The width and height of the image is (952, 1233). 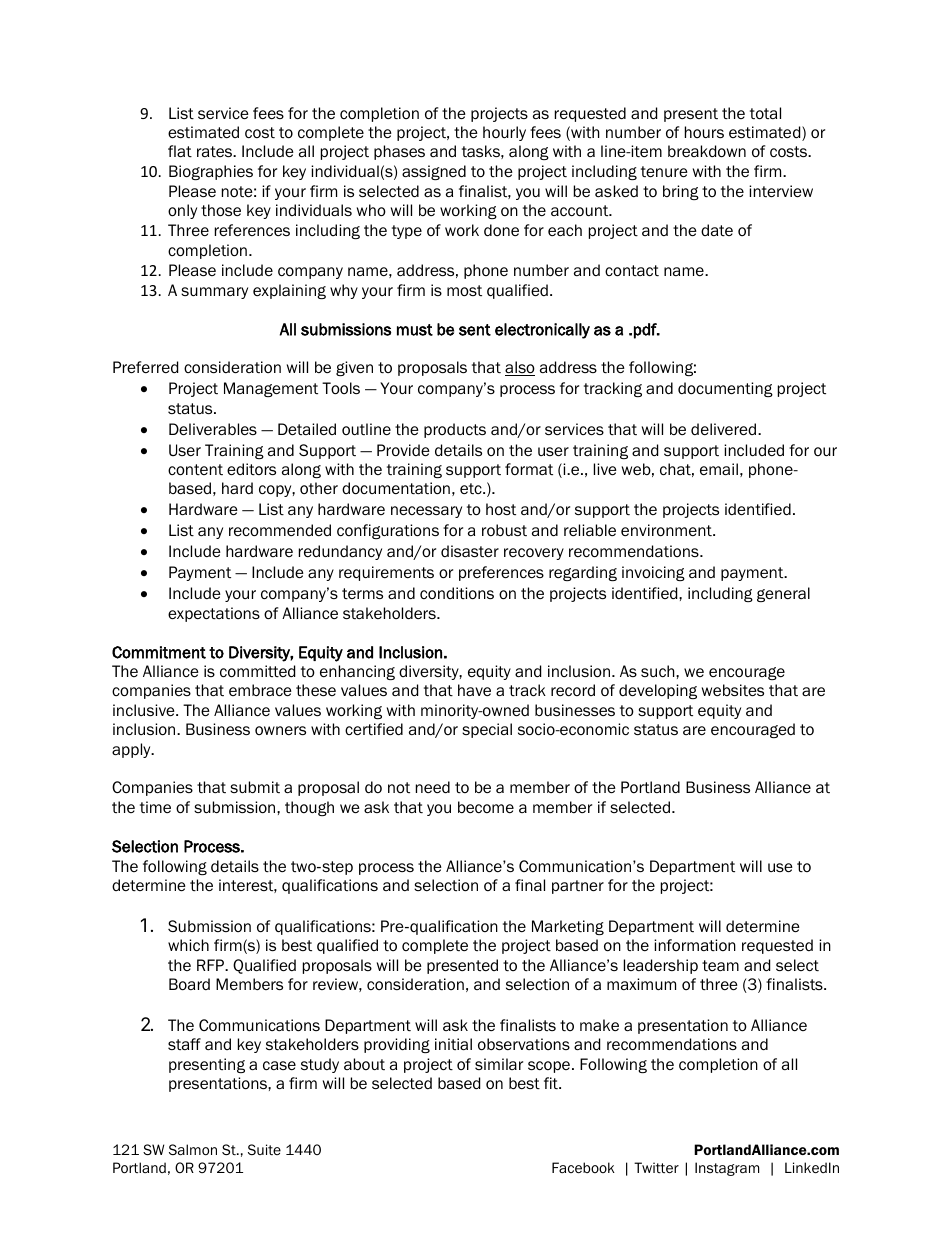 What do you see at coordinates (215, 152) in the image?
I see `rates` at bounding box center [215, 152].
